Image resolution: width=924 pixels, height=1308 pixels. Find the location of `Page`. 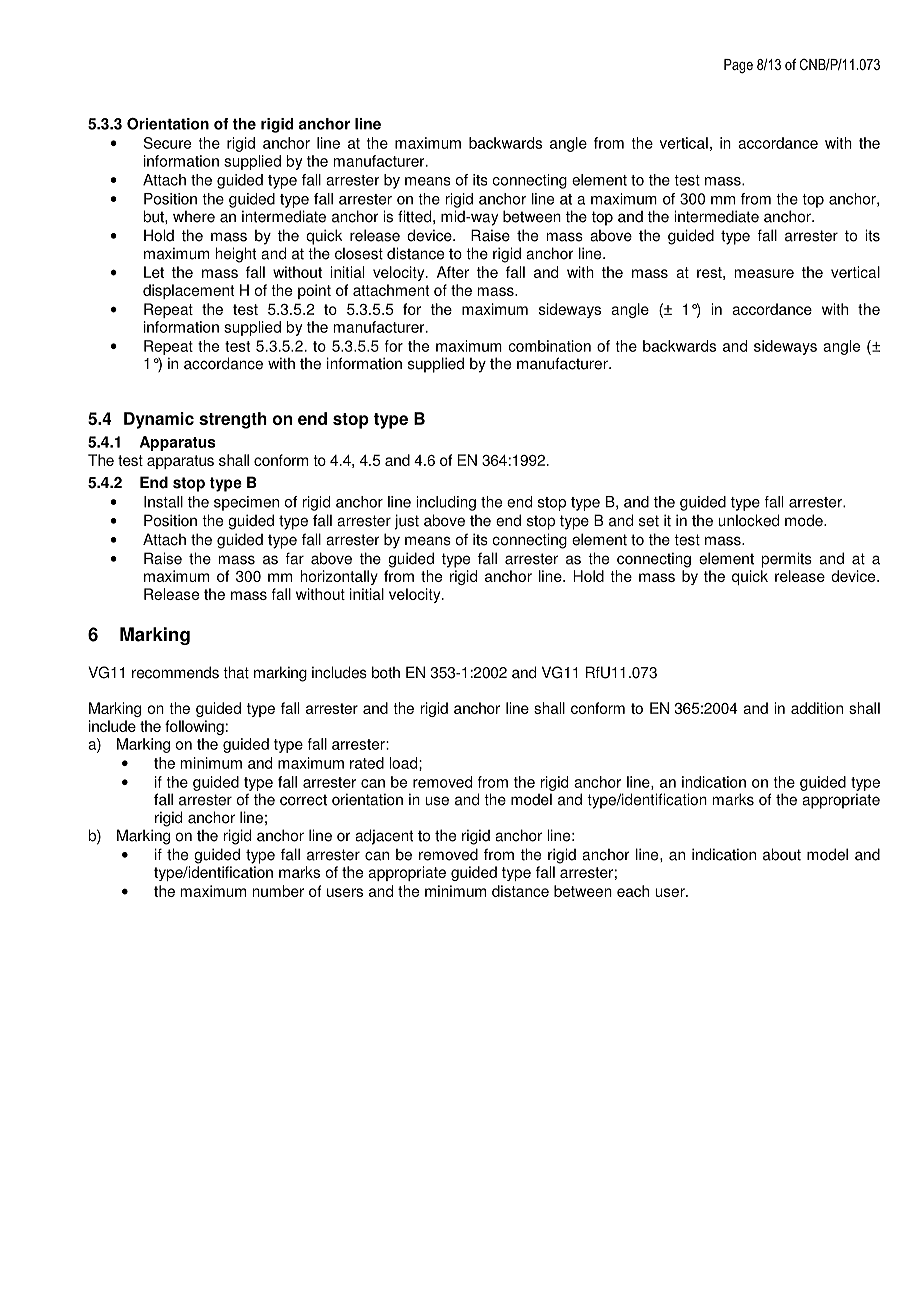

Page is located at coordinates (738, 66).
